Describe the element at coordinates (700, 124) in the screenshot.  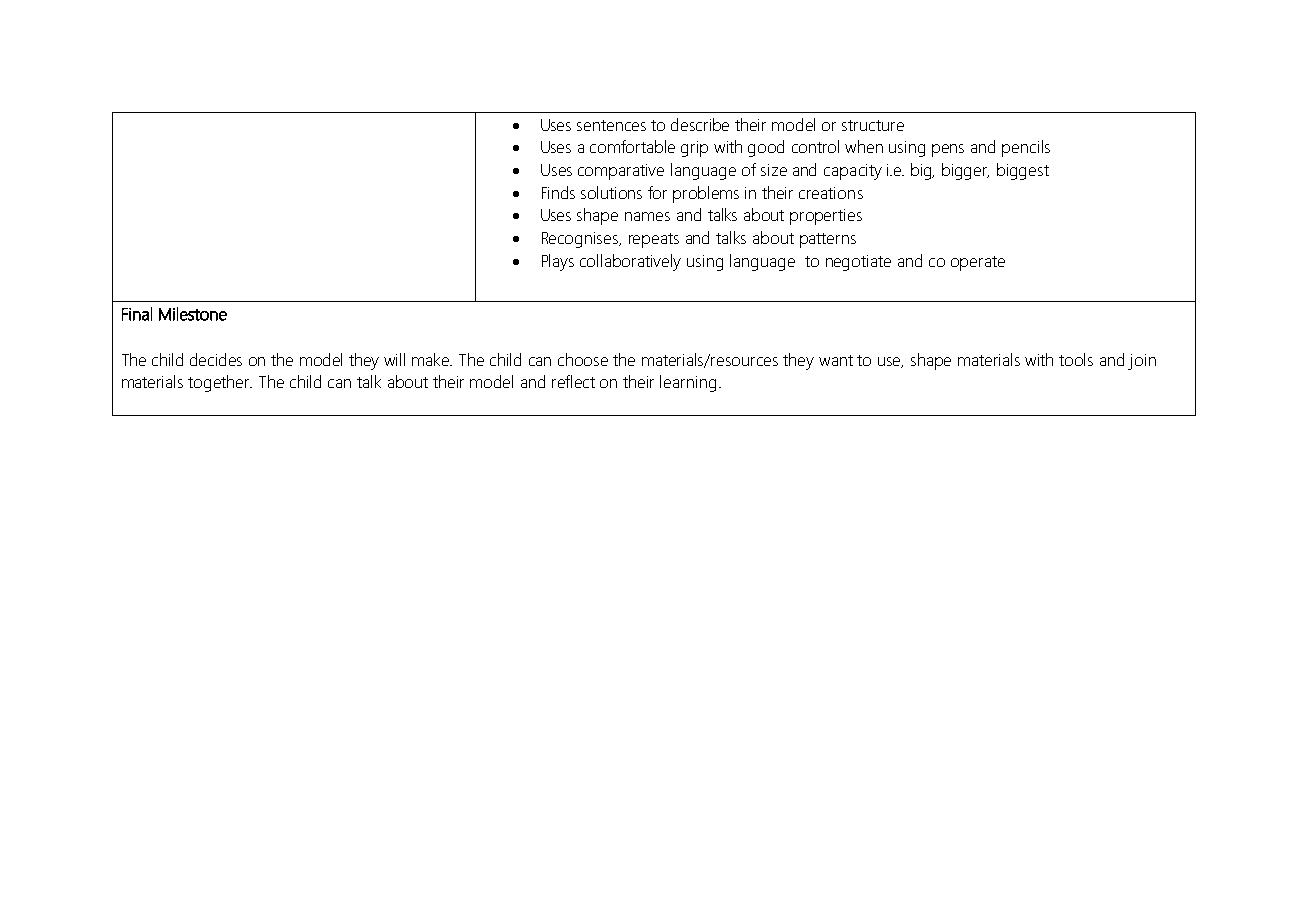
I see `describe` at that location.
